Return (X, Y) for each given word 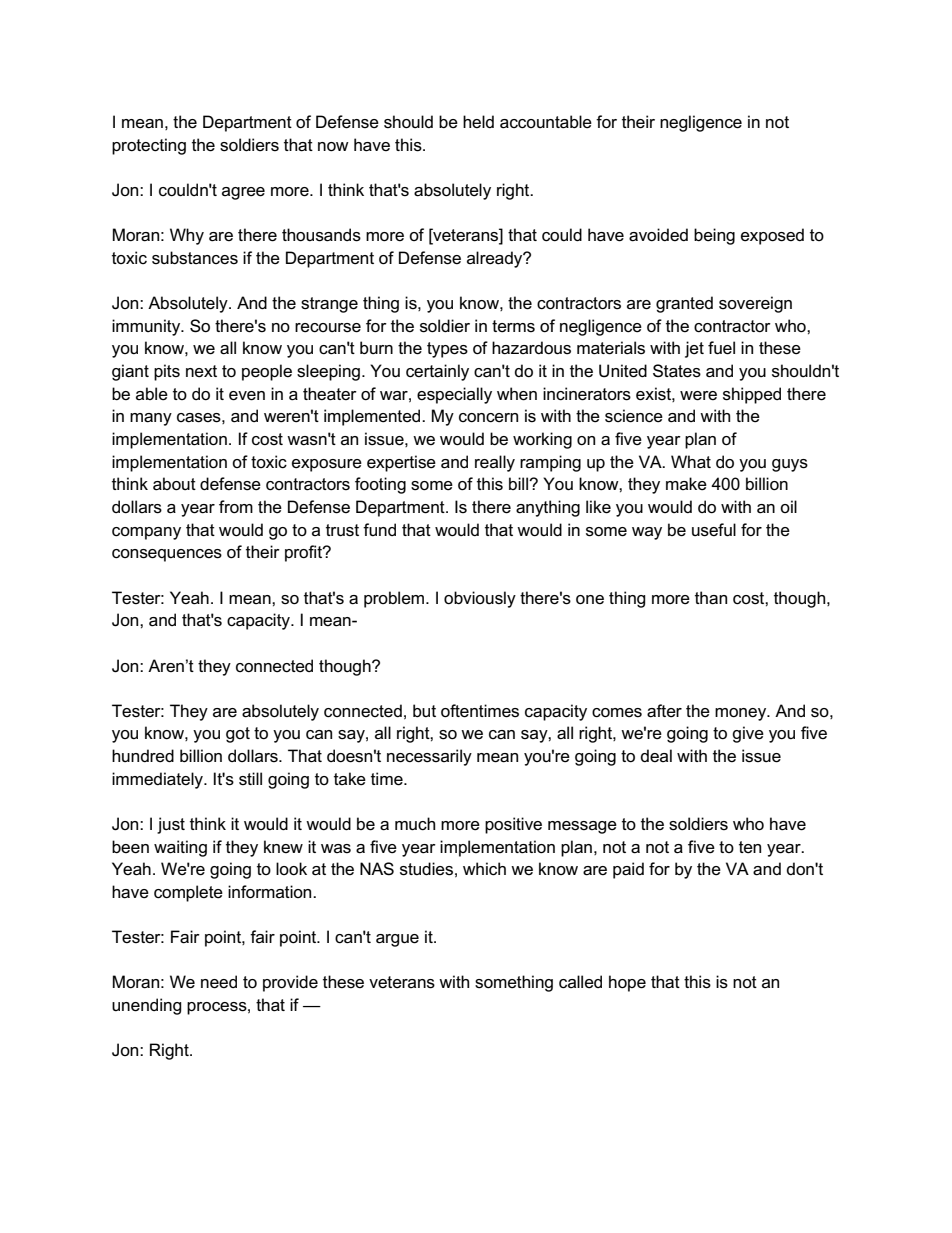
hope (627, 983)
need (219, 982)
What (691, 462)
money (742, 714)
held (478, 121)
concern (488, 418)
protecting (149, 146)
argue (397, 940)
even (247, 396)
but (424, 710)
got (238, 735)
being (714, 236)
